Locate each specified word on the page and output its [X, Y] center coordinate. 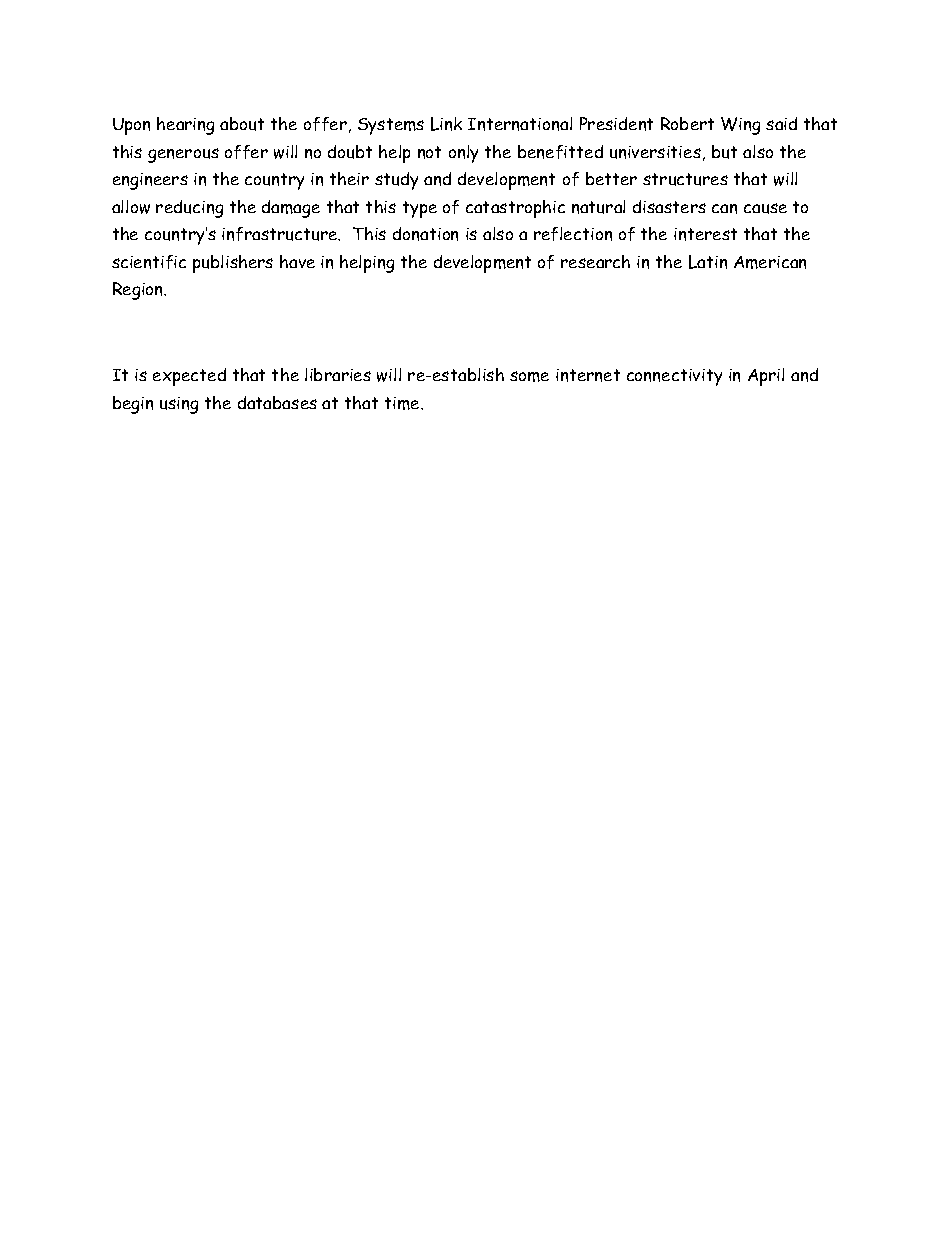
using [179, 405]
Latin [708, 262]
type [420, 209]
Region [139, 291]
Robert [687, 123]
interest [705, 234]
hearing [185, 126]
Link [446, 124]
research [595, 261]
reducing [189, 209]
